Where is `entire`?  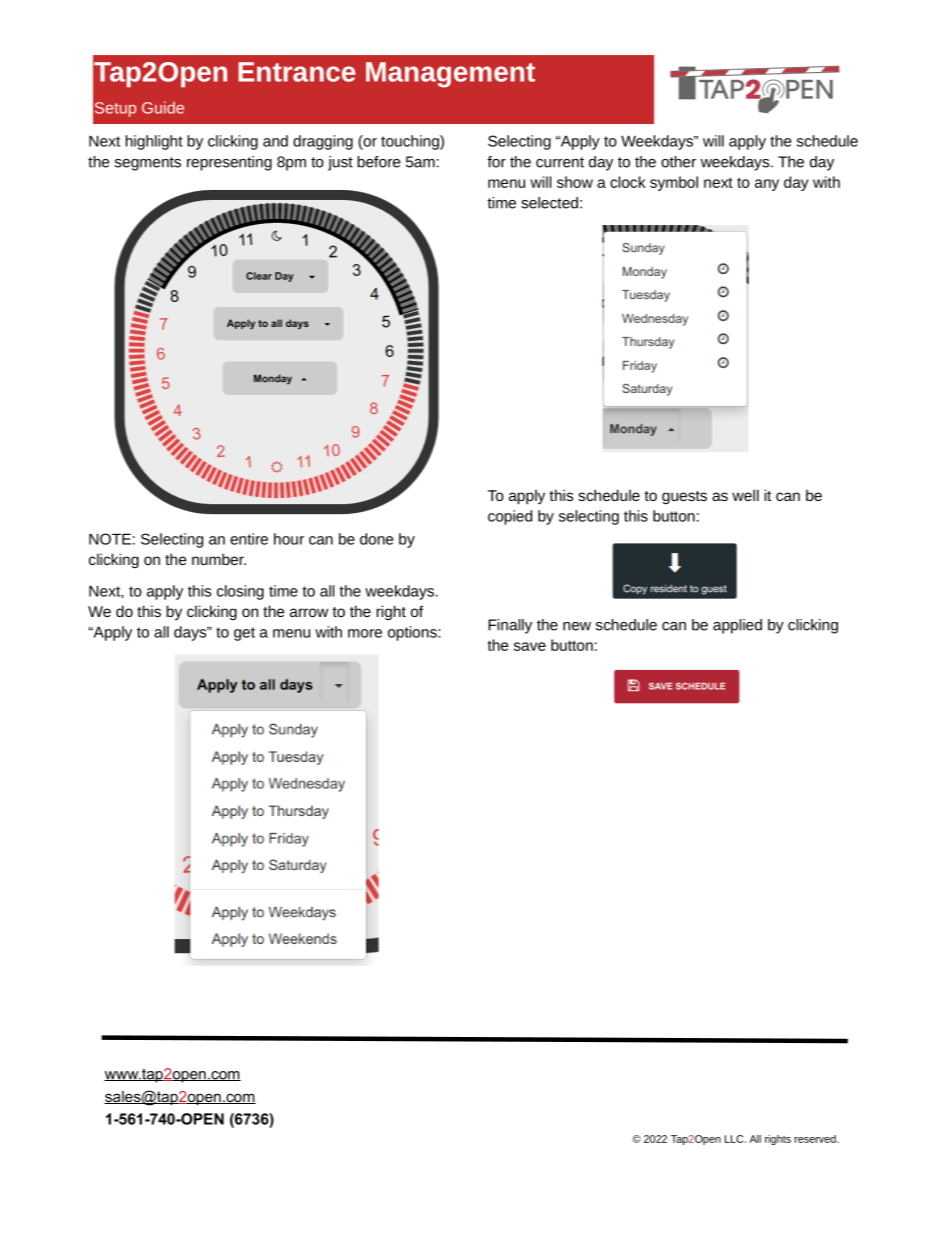
entire is located at coordinates (249, 539).
